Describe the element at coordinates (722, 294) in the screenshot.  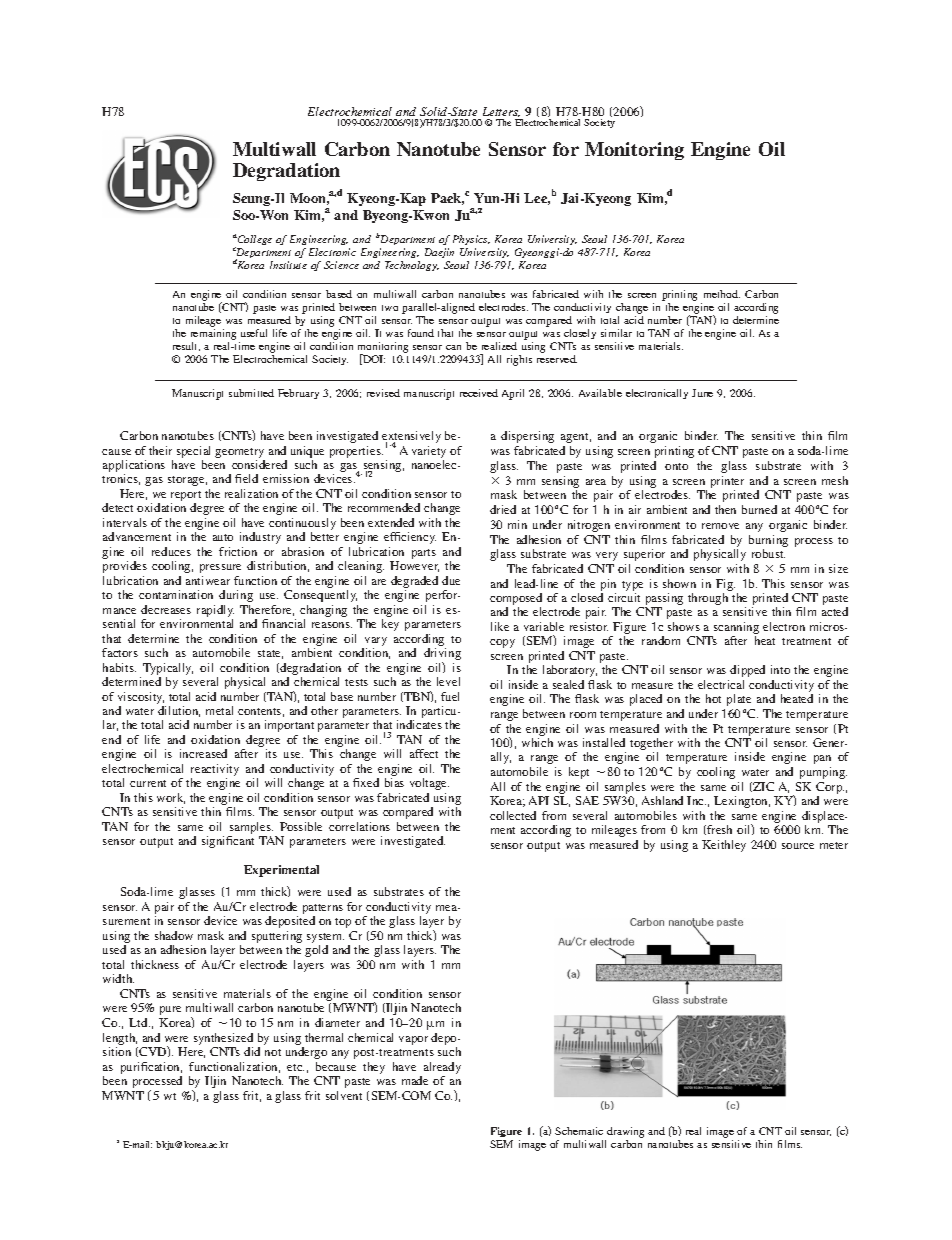
I see `method` at that location.
